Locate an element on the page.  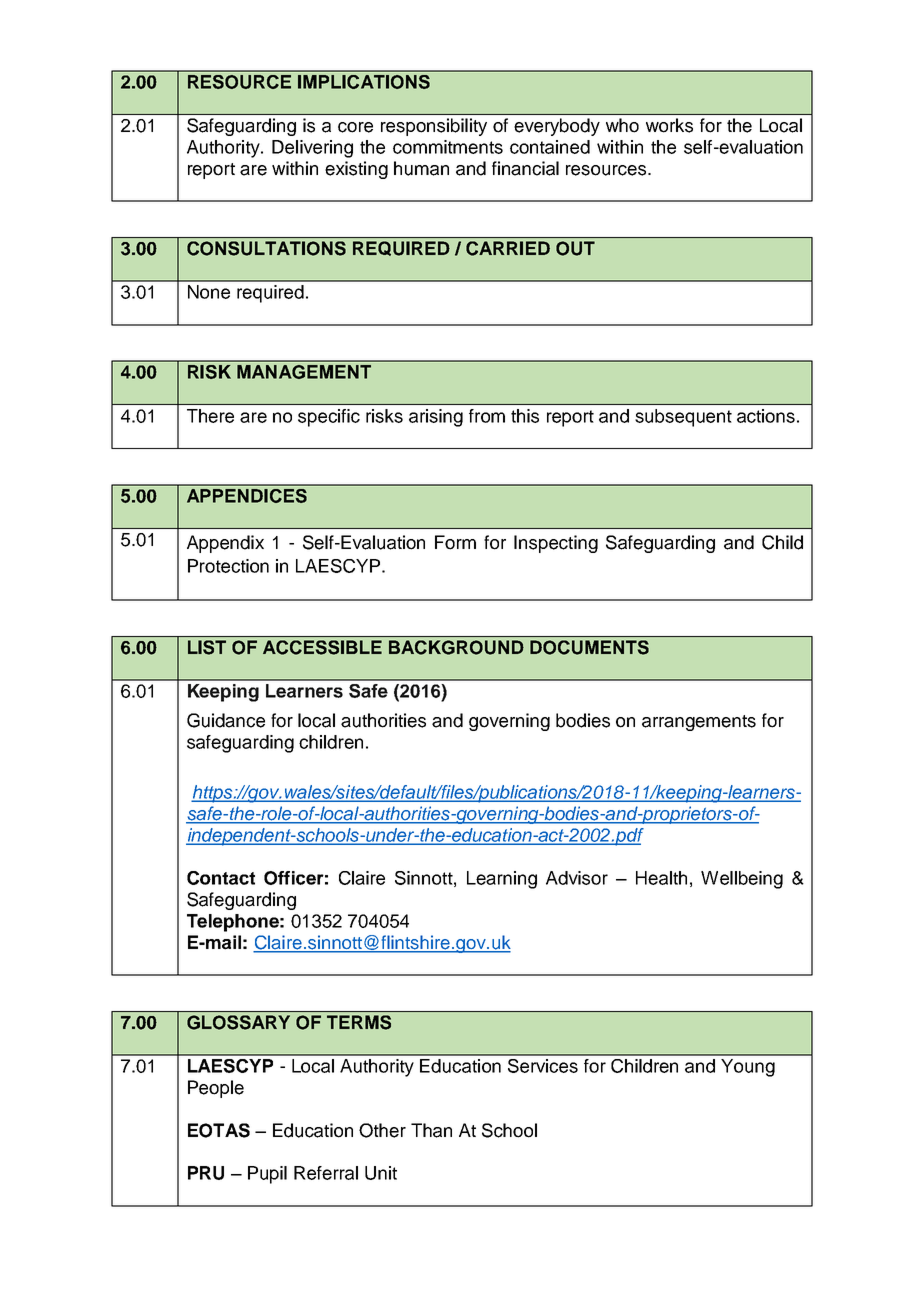
Delivering is located at coordinates (312, 149).
